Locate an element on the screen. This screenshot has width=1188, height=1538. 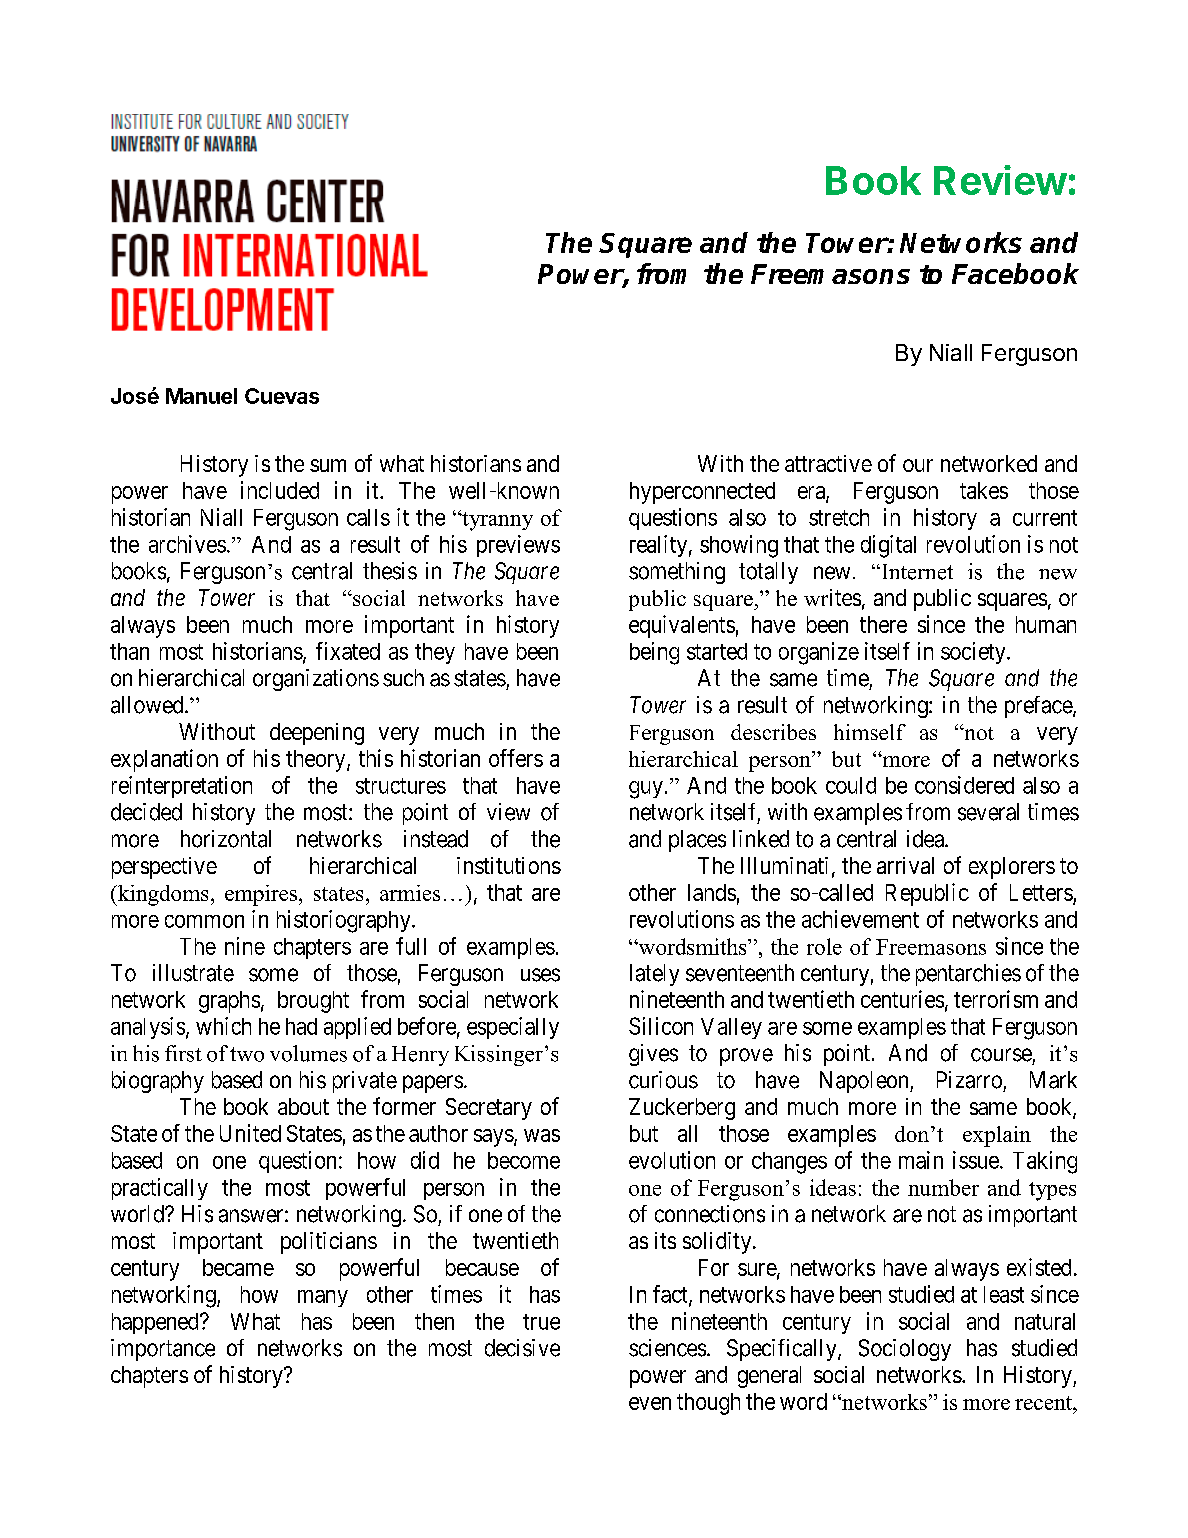
arrival is located at coordinates (905, 865).
